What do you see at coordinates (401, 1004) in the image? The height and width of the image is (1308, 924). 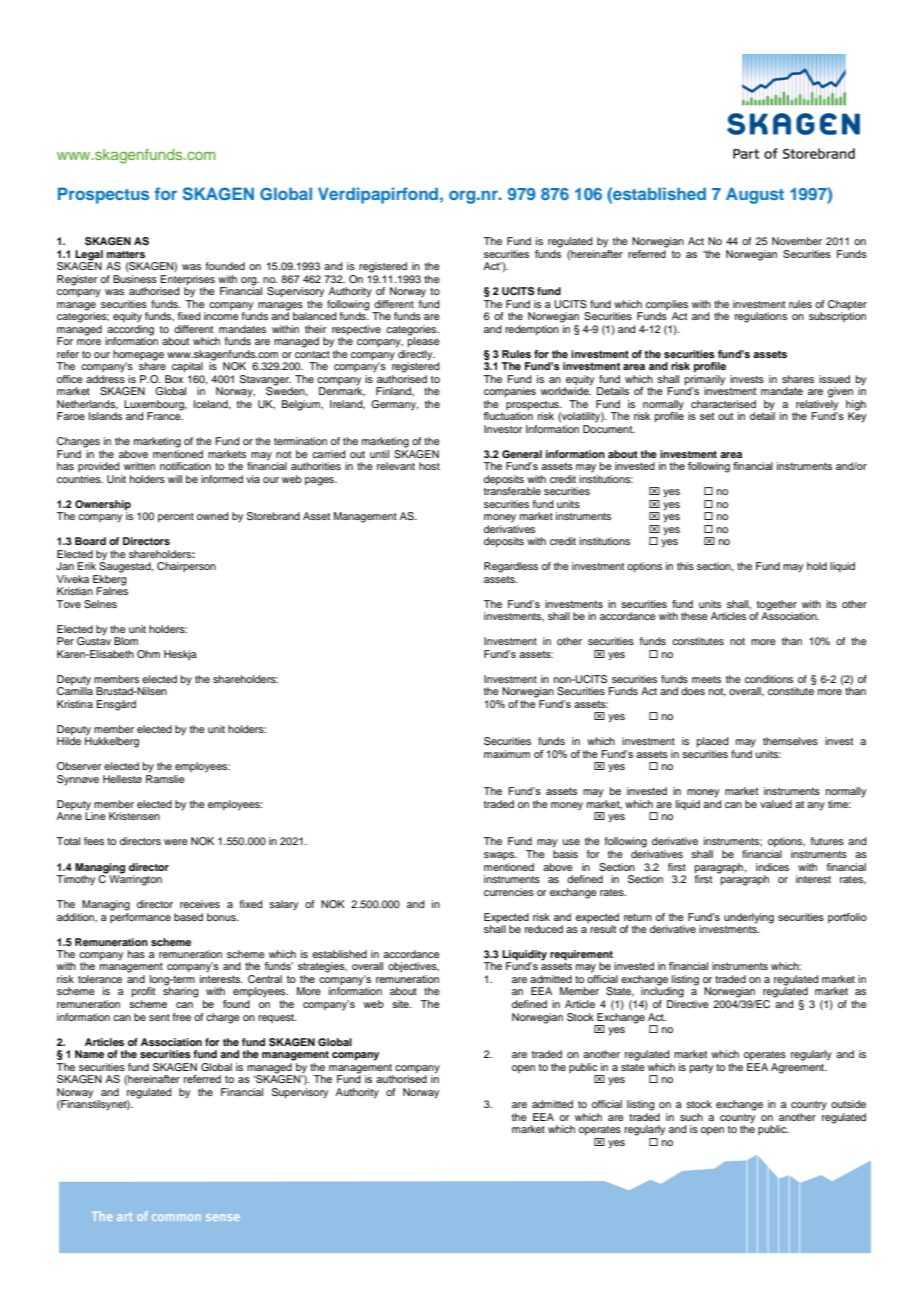 I see `site` at bounding box center [401, 1004].
